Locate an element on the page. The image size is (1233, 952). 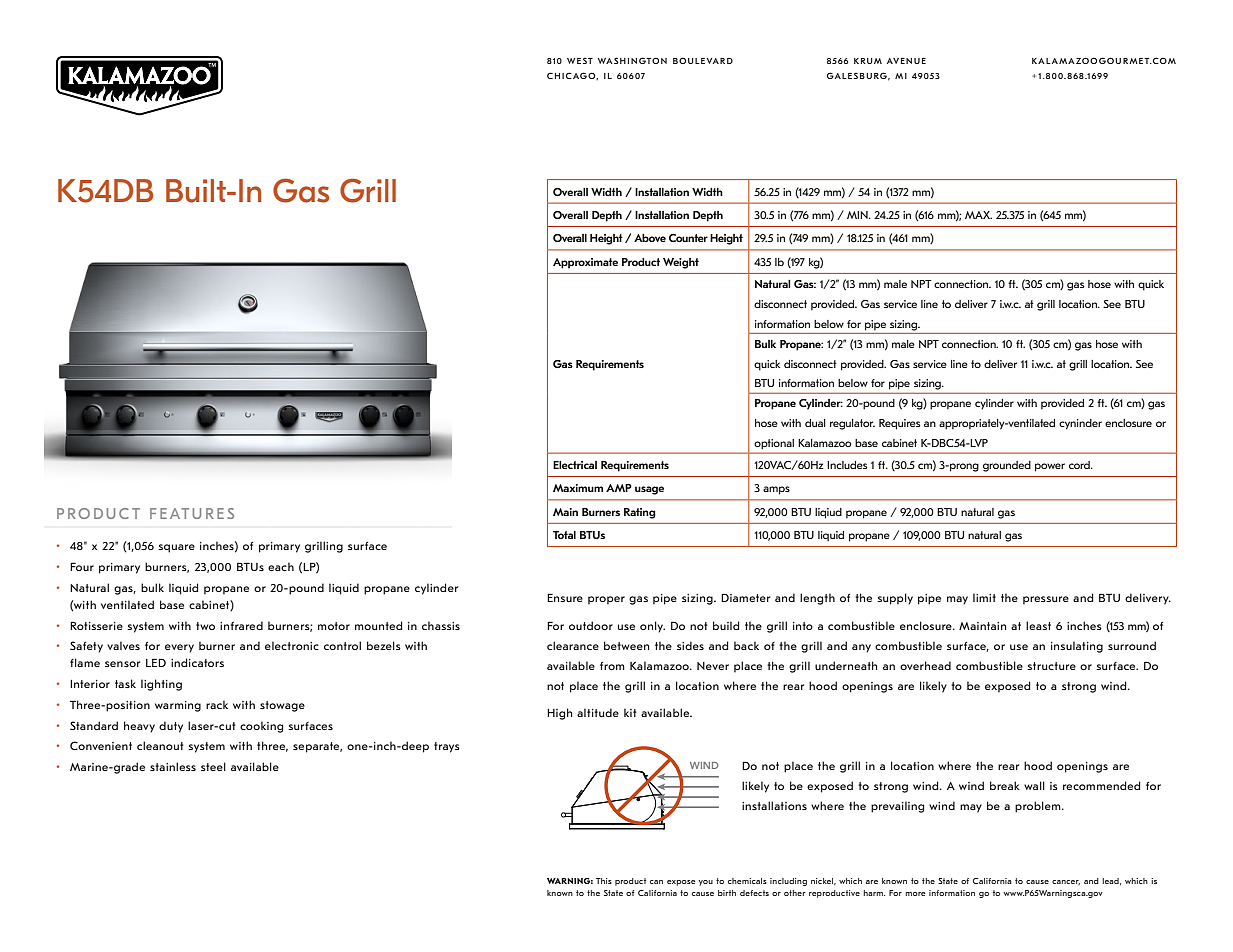
Above is located at coordinates (650, 238).
